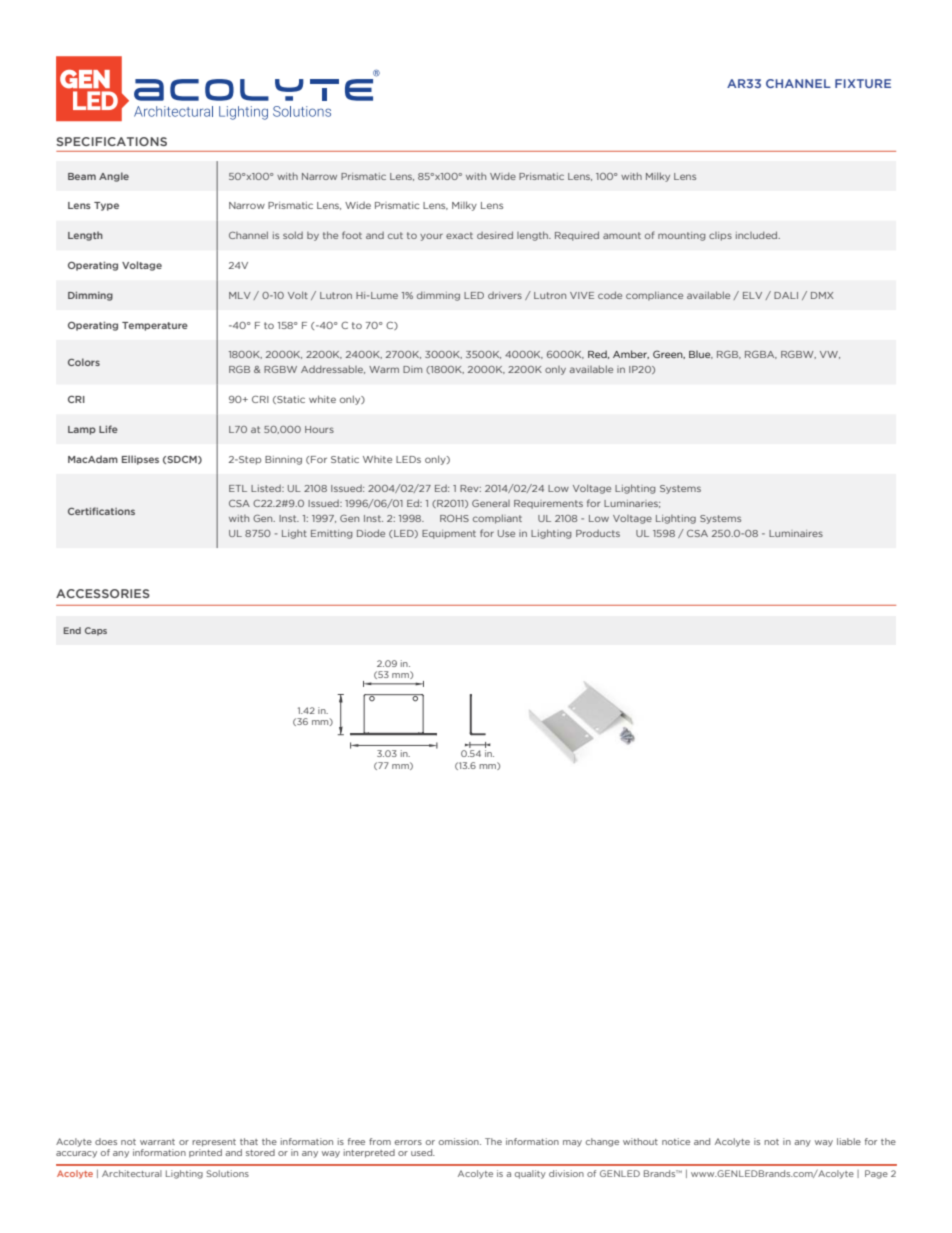 Image resolution: width=952 pixels, height=1233 pixels. Describe the element at coordinates (676, 1141) in the screenshot. I see `notice` at that location.
